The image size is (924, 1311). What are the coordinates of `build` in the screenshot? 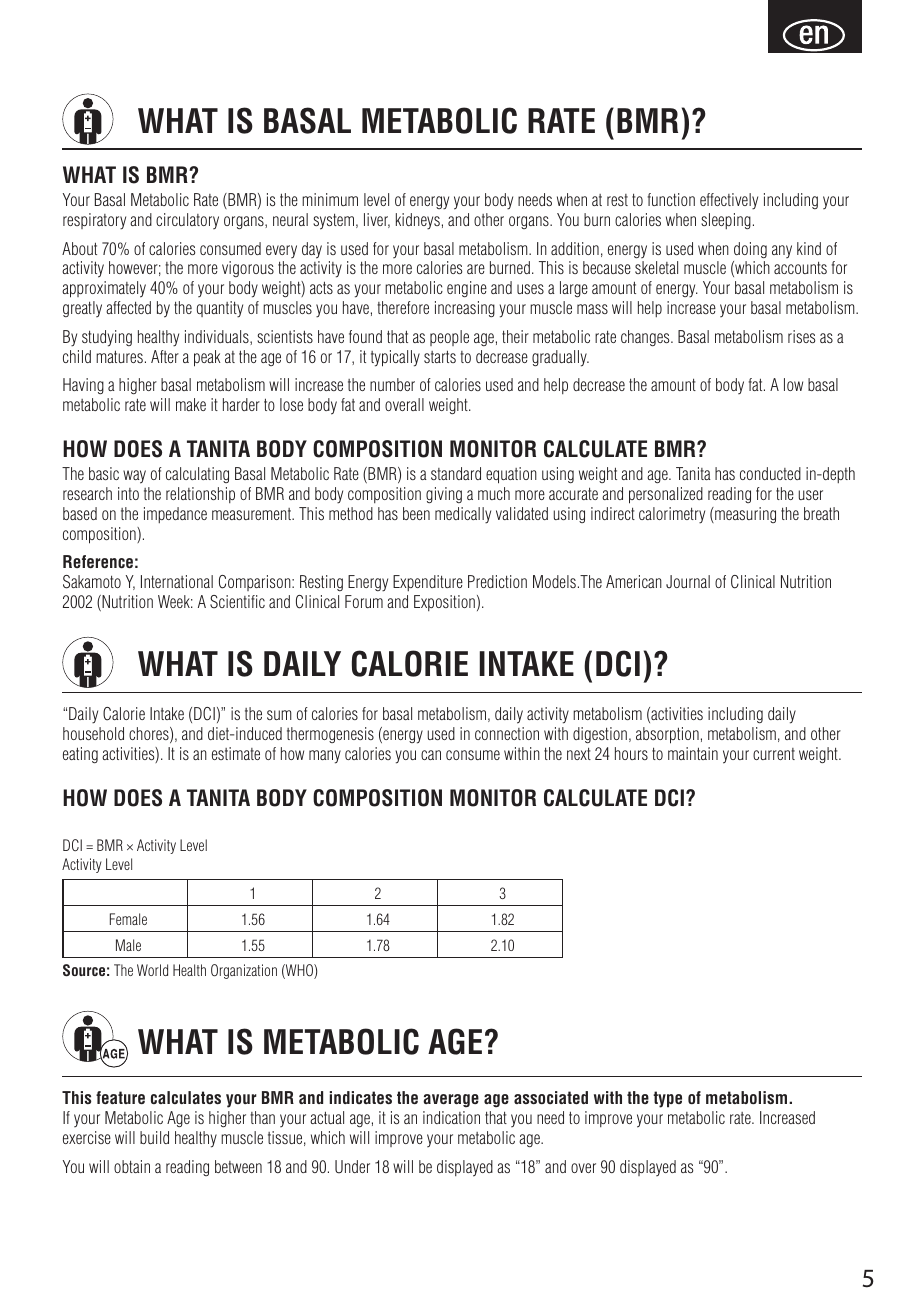 It's located at (154, 1137).
